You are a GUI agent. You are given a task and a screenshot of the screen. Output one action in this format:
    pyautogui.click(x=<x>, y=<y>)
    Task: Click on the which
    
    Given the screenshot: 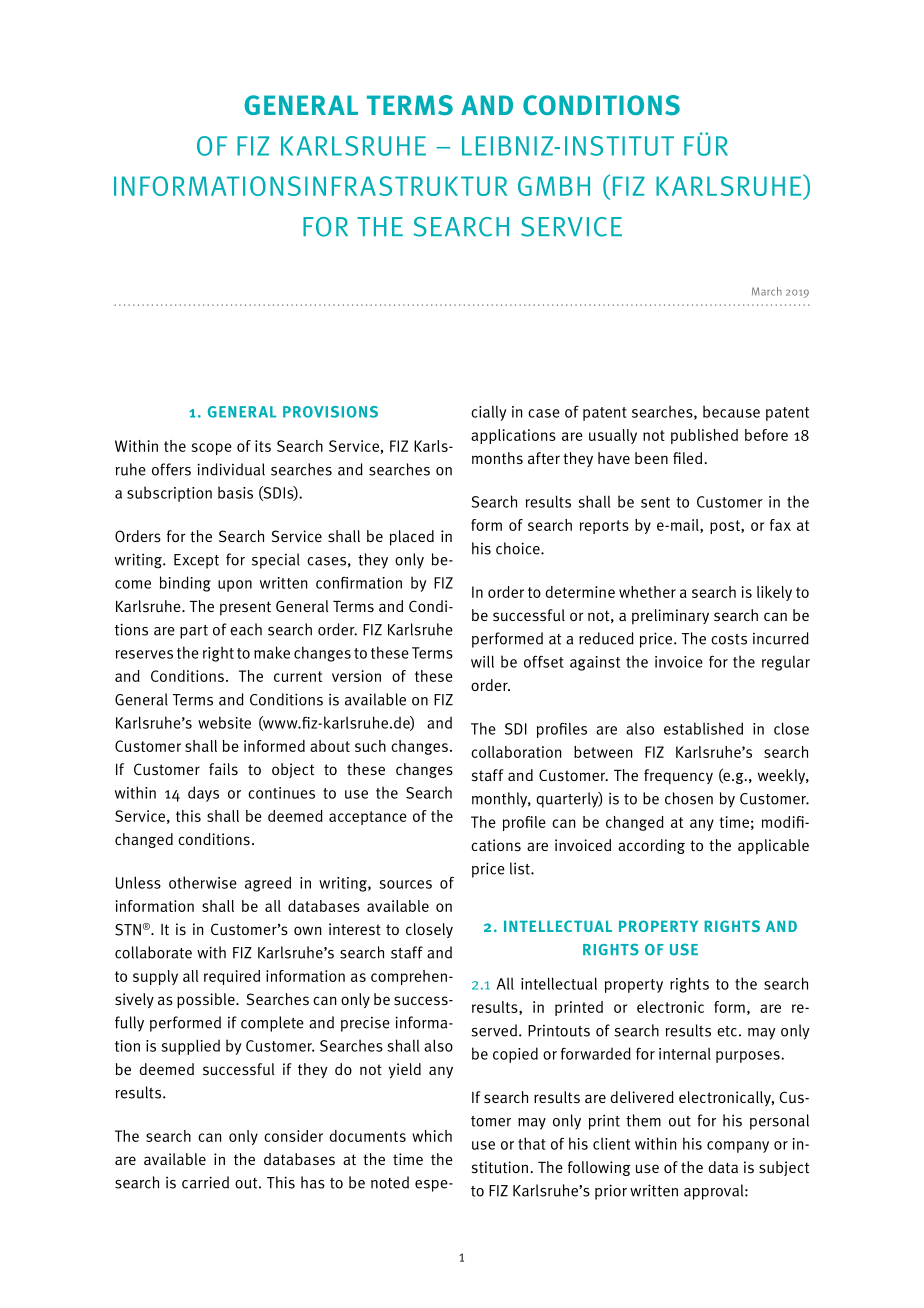 What is the action you would take?
    pyautogui.click(x=432, y=1136)
